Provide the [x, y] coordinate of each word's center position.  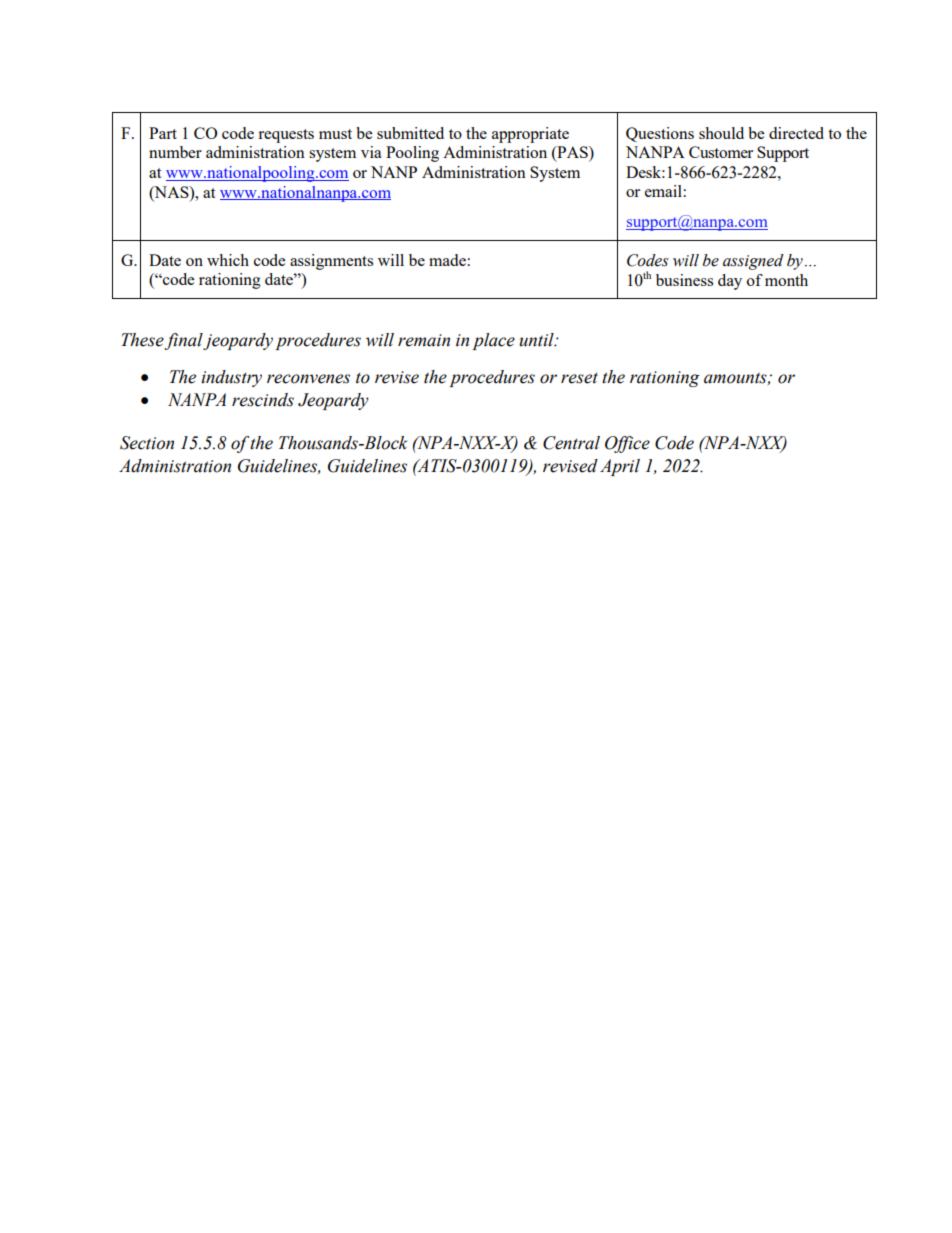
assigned [753, 262]
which [228, 260]
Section [147, 443]
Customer [721, 152]
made [447, 260]
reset [579, 378]
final [184, 341]
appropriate [530, 135]
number [175, 152]
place [493, 341]
